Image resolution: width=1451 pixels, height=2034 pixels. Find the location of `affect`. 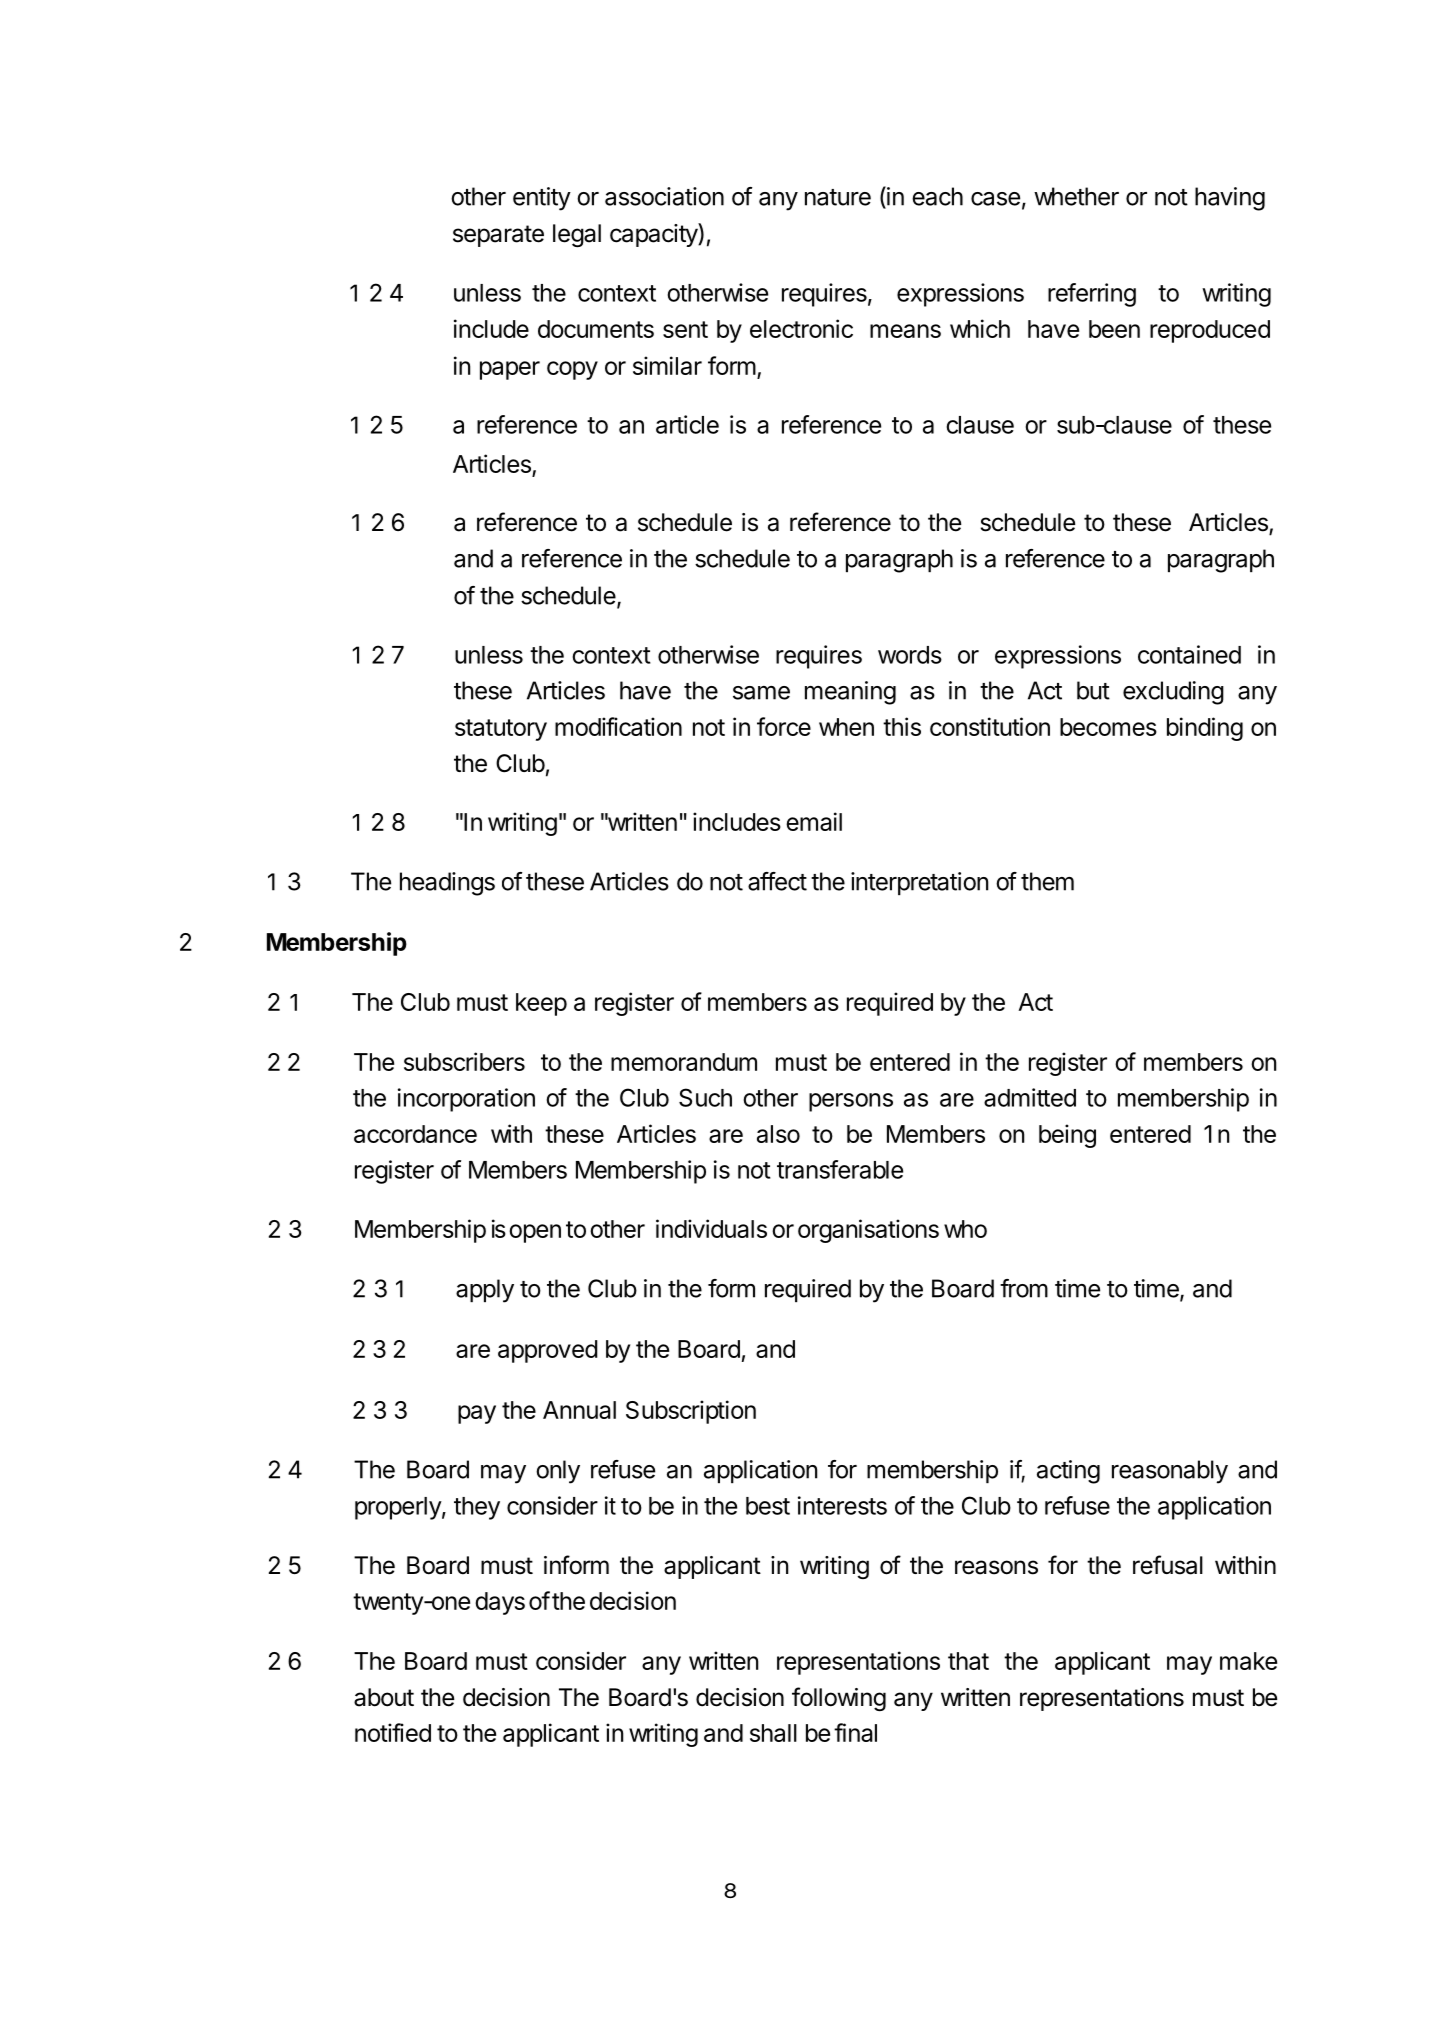

affect is located at coordinates (777, 881).
